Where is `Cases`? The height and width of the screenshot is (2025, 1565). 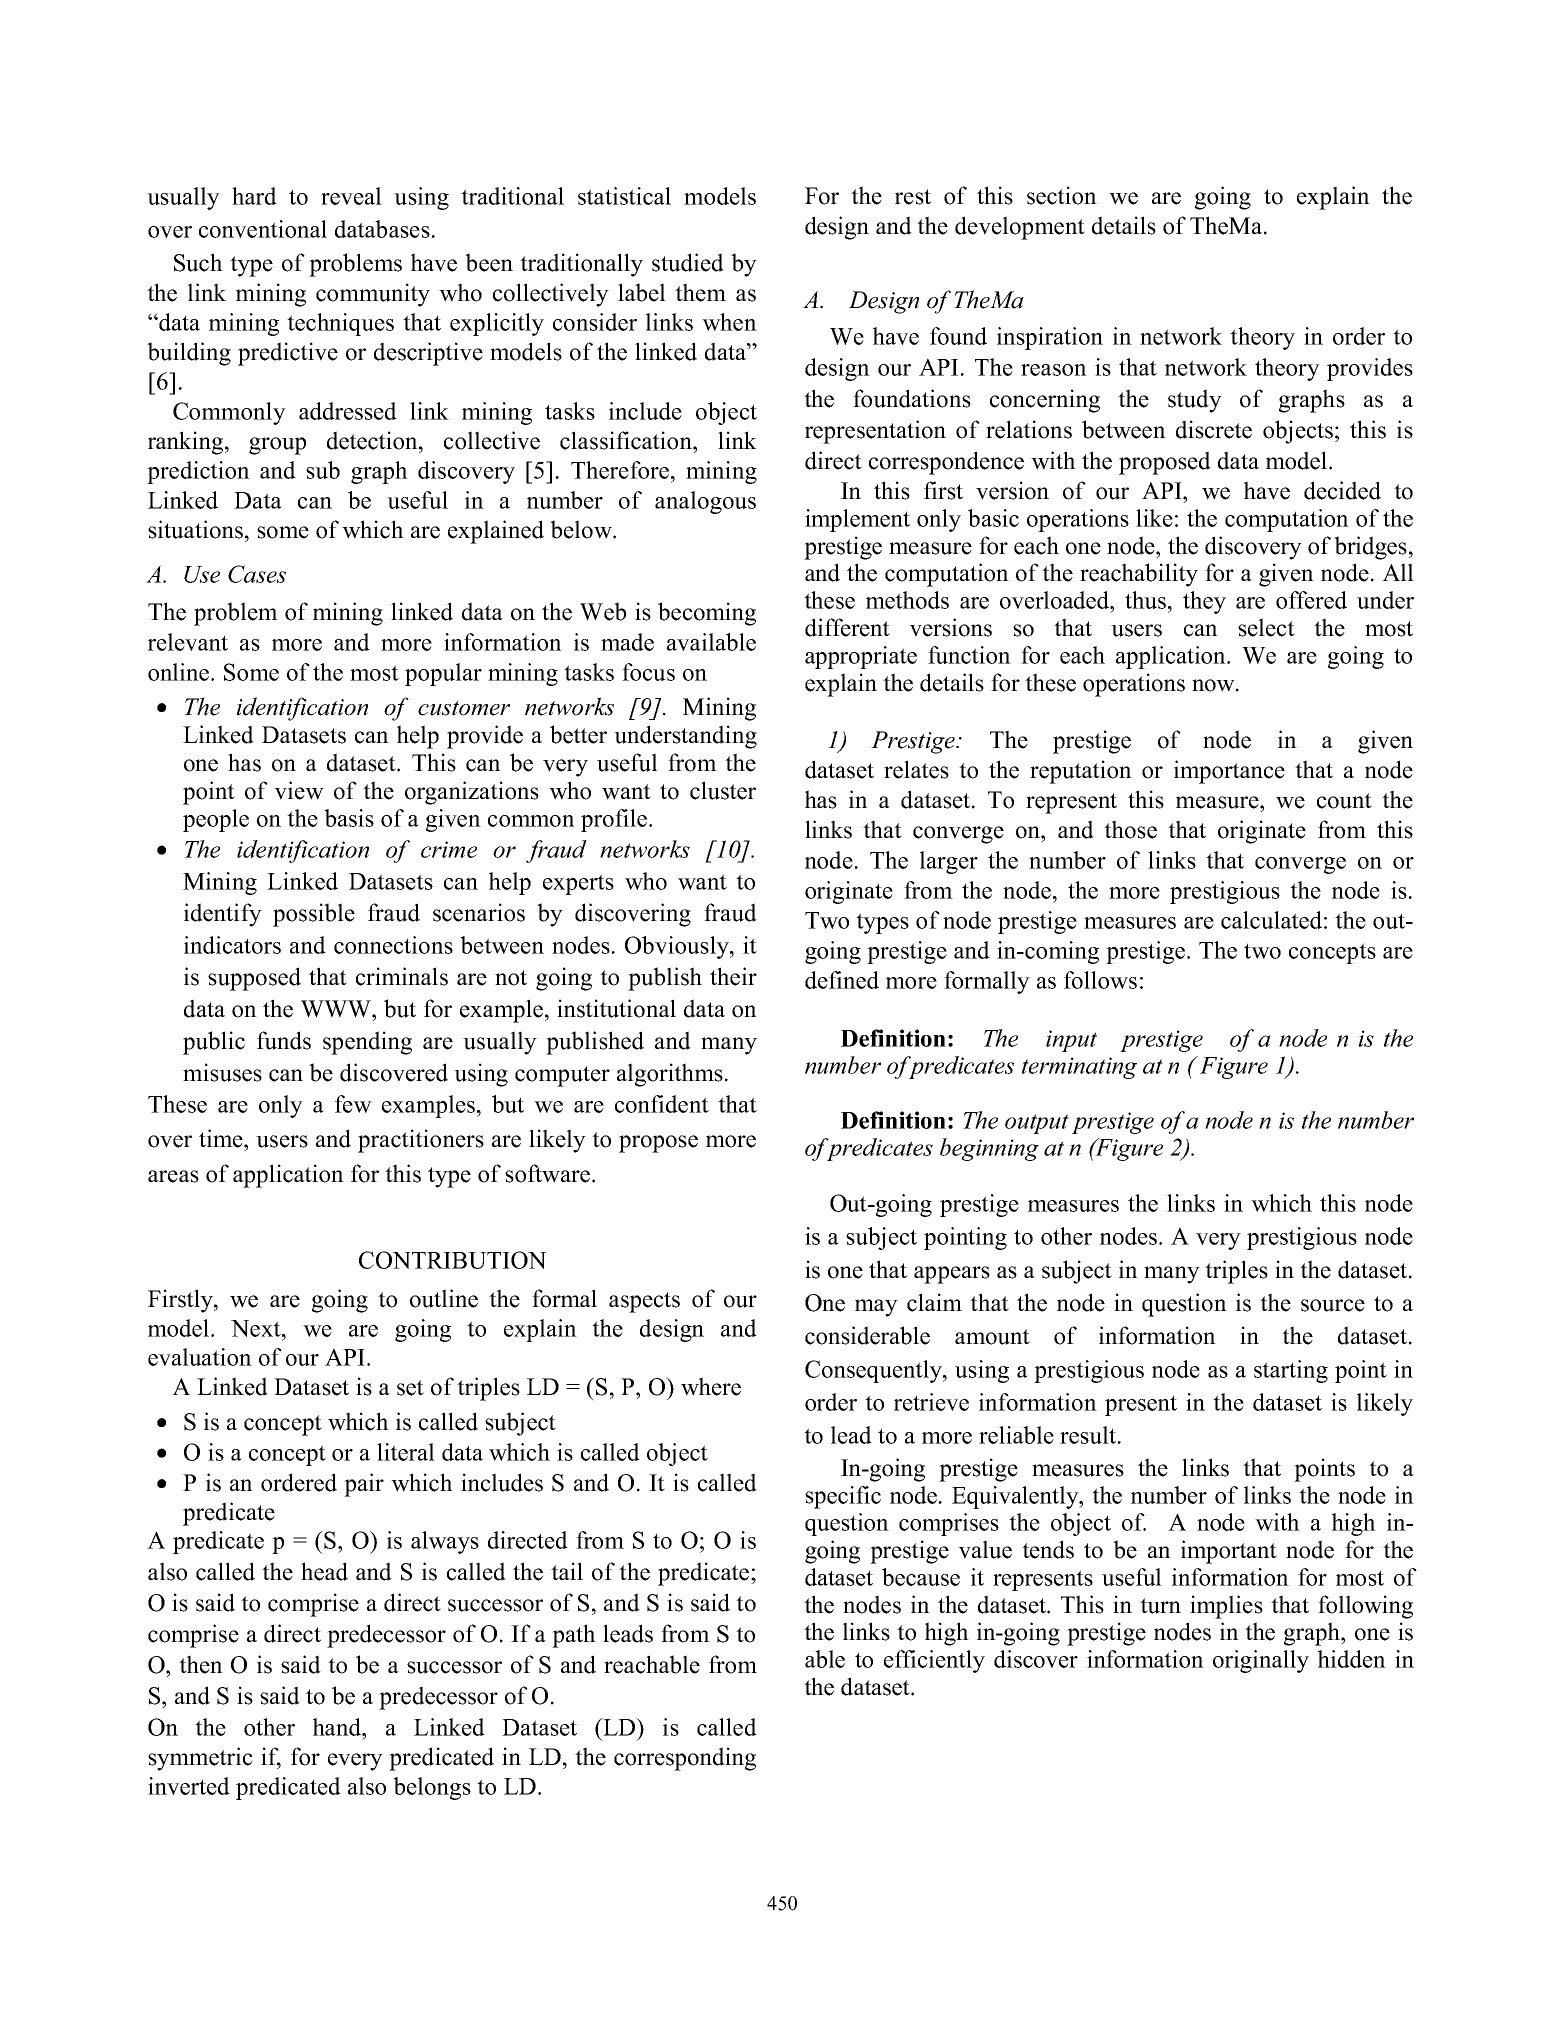 Cases is located at coordinates (257, 574).
